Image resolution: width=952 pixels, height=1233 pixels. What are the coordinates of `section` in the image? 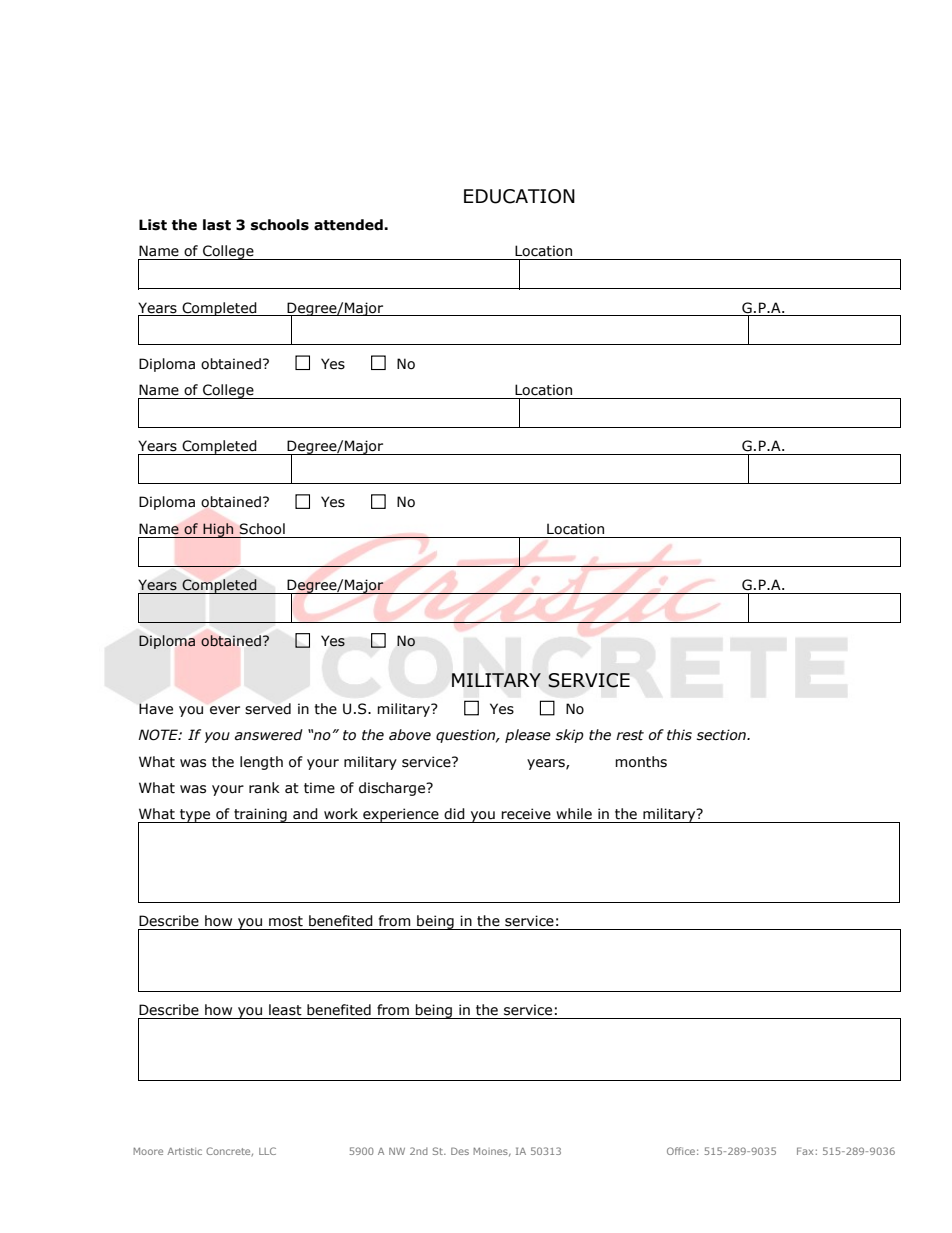 It's located at (722, 735).
